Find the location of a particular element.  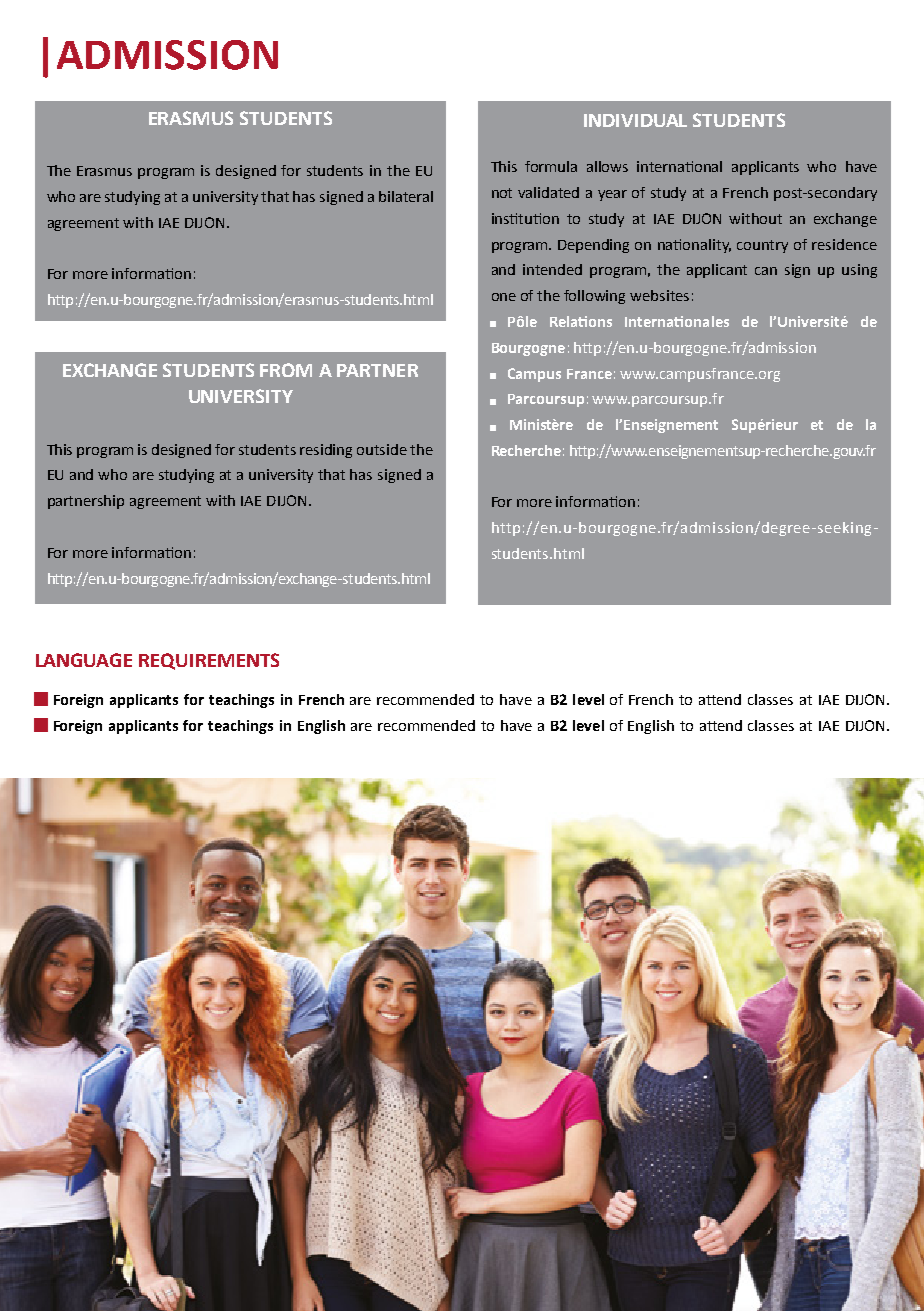

outside is located at coordinates (382, 449).
